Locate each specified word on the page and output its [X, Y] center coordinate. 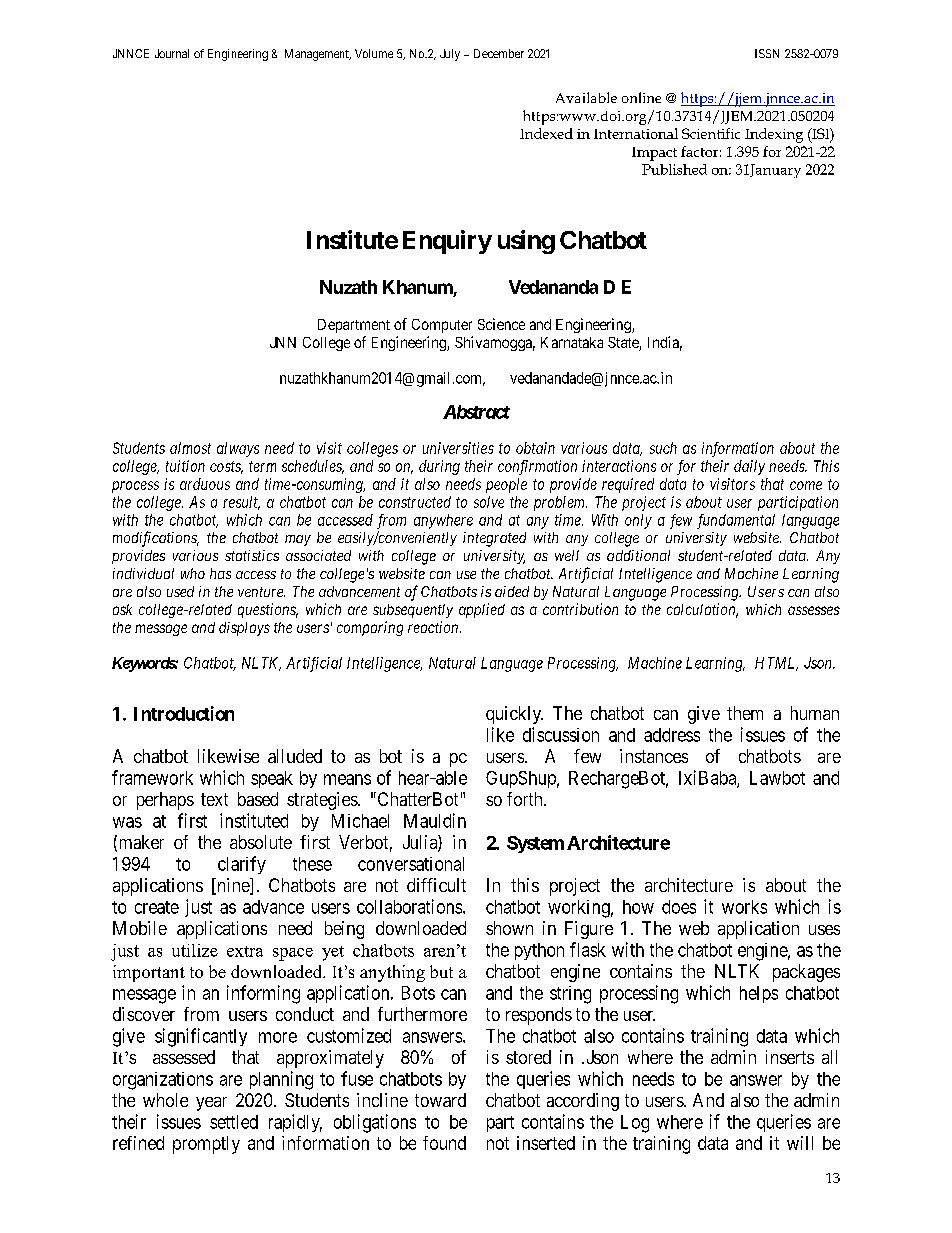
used [180, 591]
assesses [814, 610]
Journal [172, 53]
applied [482, 610]
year [211, 1104]
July [450, 55]
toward [440, 1100]
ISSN [767, 53]
